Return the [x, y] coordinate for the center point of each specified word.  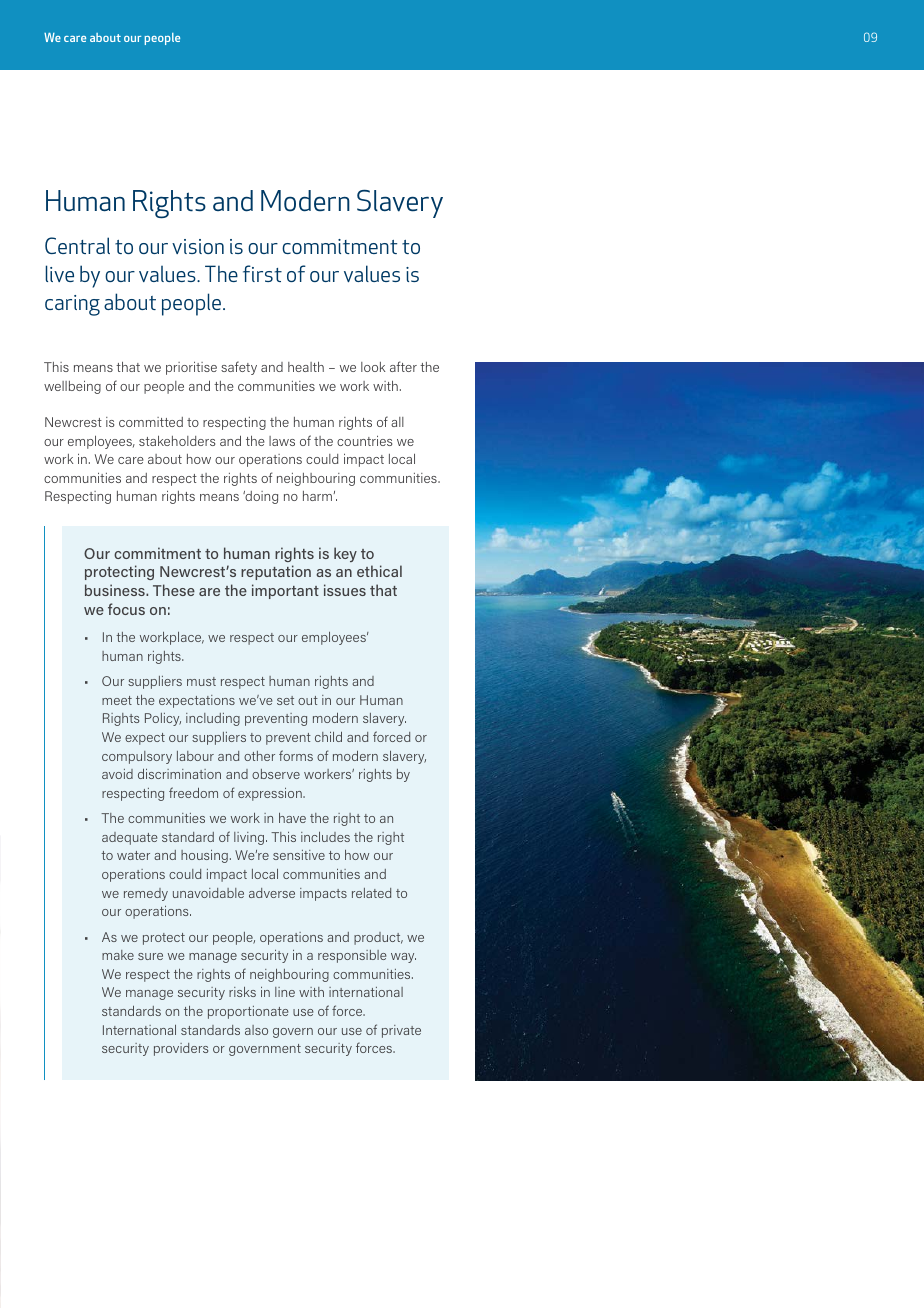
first [262, 273]
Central [77, 245]
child [328, 737]
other [259, 756]
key [345, 554]
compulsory [137, 757]
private [401, 1031]
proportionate [248, 1012]
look [373, 367]
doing [260, 497]
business [116, 590]
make [118, 955]
